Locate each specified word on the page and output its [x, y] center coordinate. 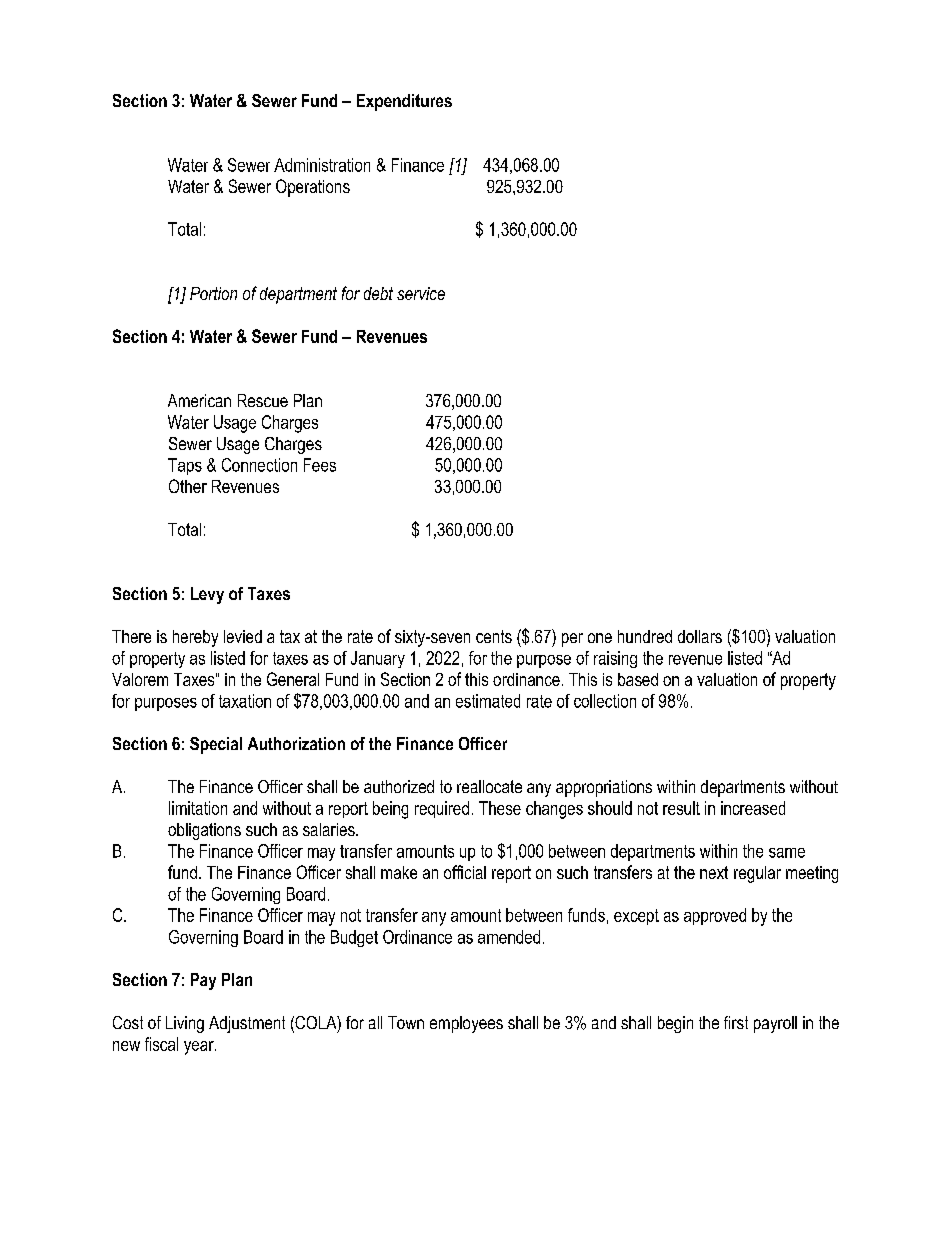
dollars [700, 636]
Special [216, 745]
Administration [322, 165]
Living [185, 1024]
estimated [488, 701]
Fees [320, 465]
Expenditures [404, 102]
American [199, 400]
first [736, 1022]
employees [466, 1024]
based [638, 679]
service [421, 293]
